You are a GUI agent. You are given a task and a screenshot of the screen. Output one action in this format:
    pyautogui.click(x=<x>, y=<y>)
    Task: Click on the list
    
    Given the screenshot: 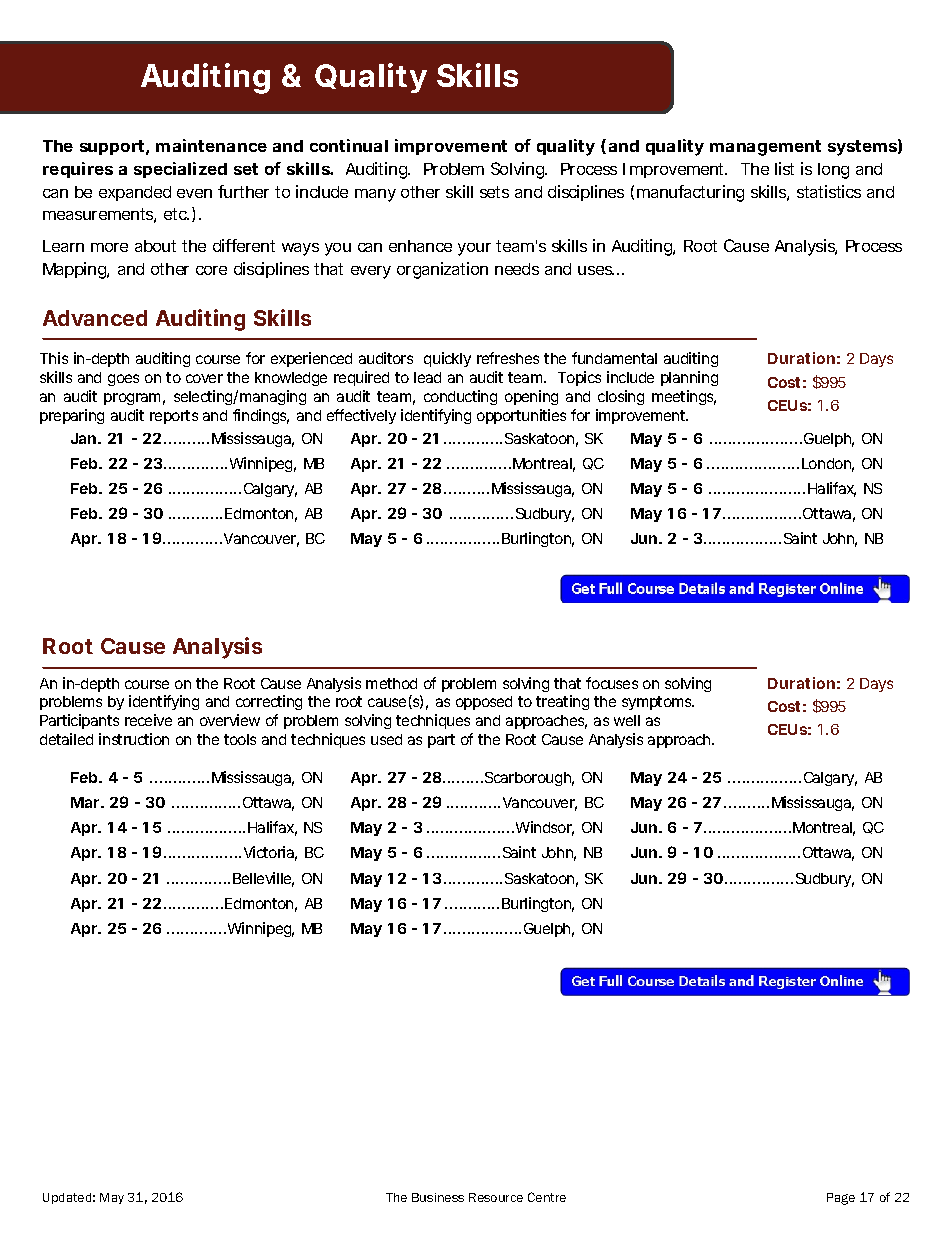 What is the action you would take?
    pyautogui.click(x=784, y=168)
